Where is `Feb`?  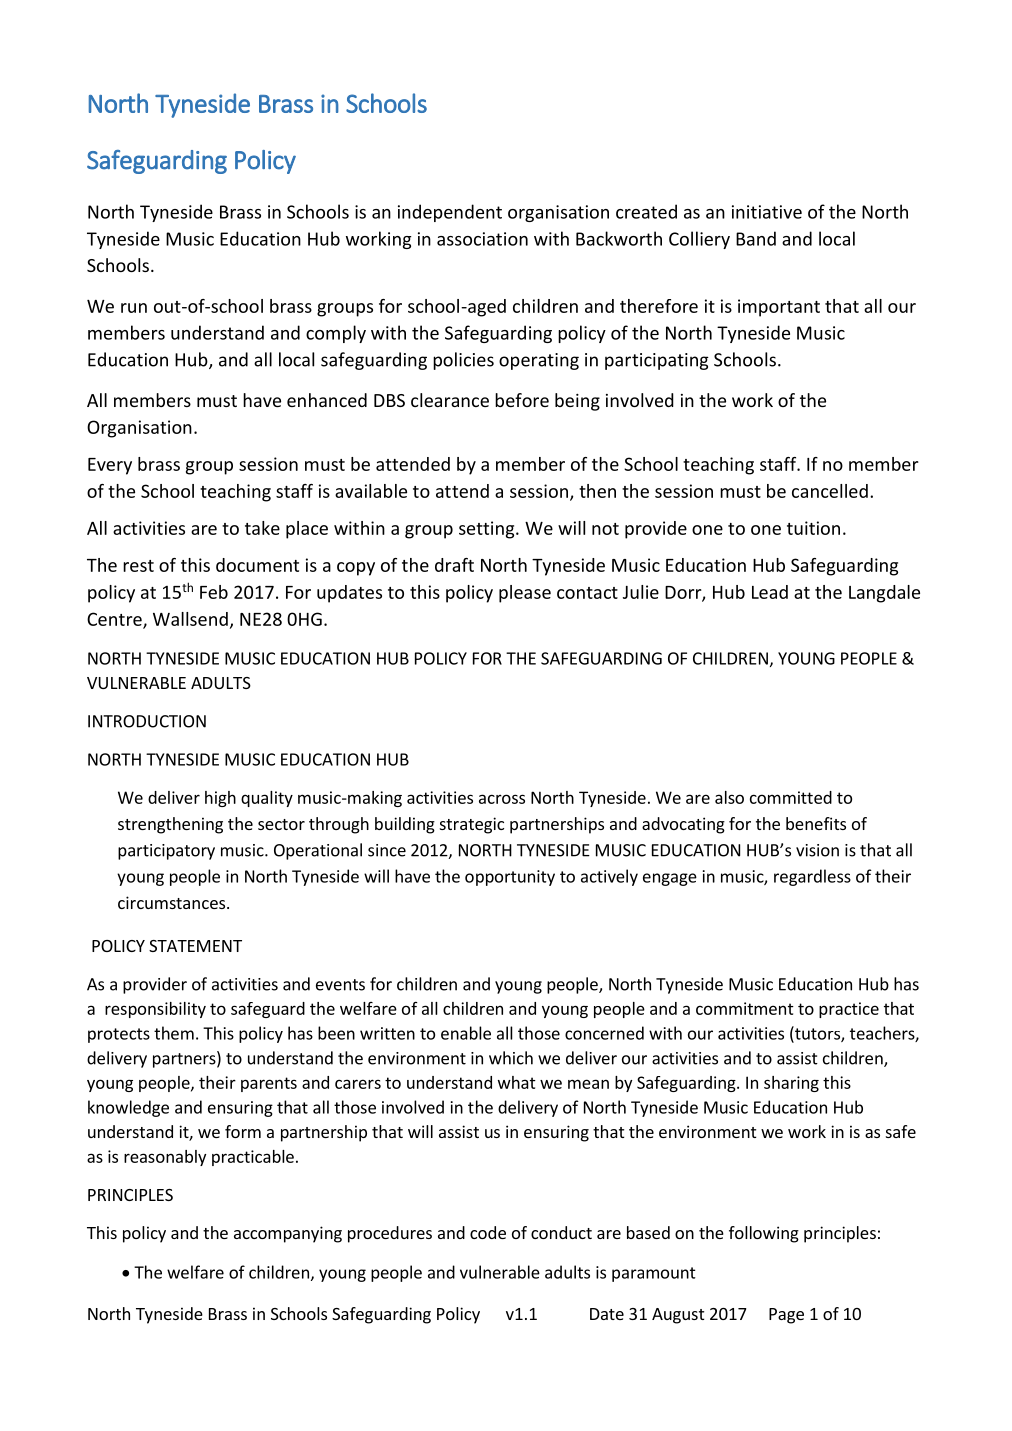
Feb is located at coordinates (214, 592).
